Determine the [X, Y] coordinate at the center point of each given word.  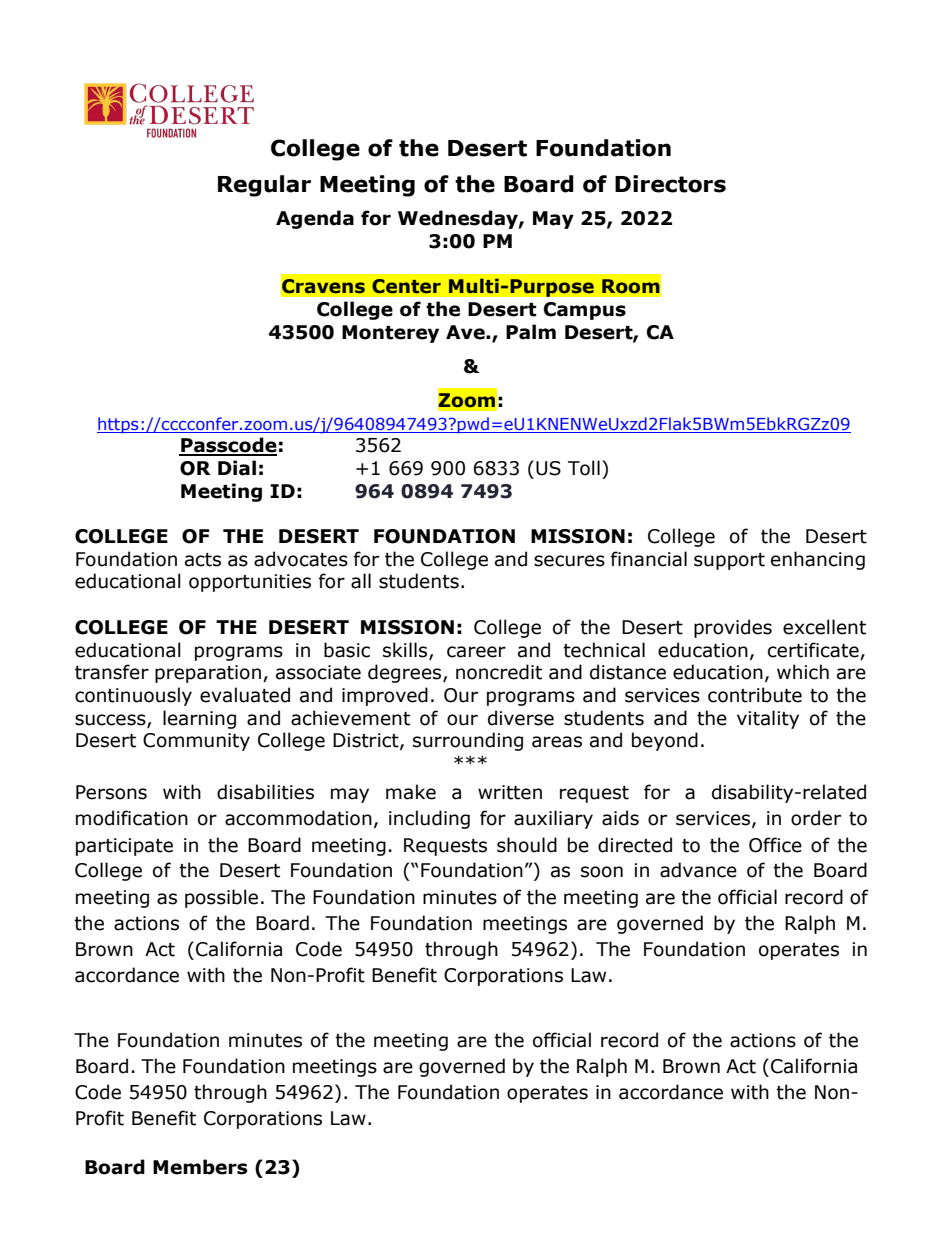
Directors [670, 184]
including [429, 819]
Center [406, 286]
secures [569, 561]
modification [132, 818]
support [729, 561]
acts [203, 560]
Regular [264, 186]
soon [602, 872]
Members [200, 1167]
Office [775, 845]
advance [698, 870]
